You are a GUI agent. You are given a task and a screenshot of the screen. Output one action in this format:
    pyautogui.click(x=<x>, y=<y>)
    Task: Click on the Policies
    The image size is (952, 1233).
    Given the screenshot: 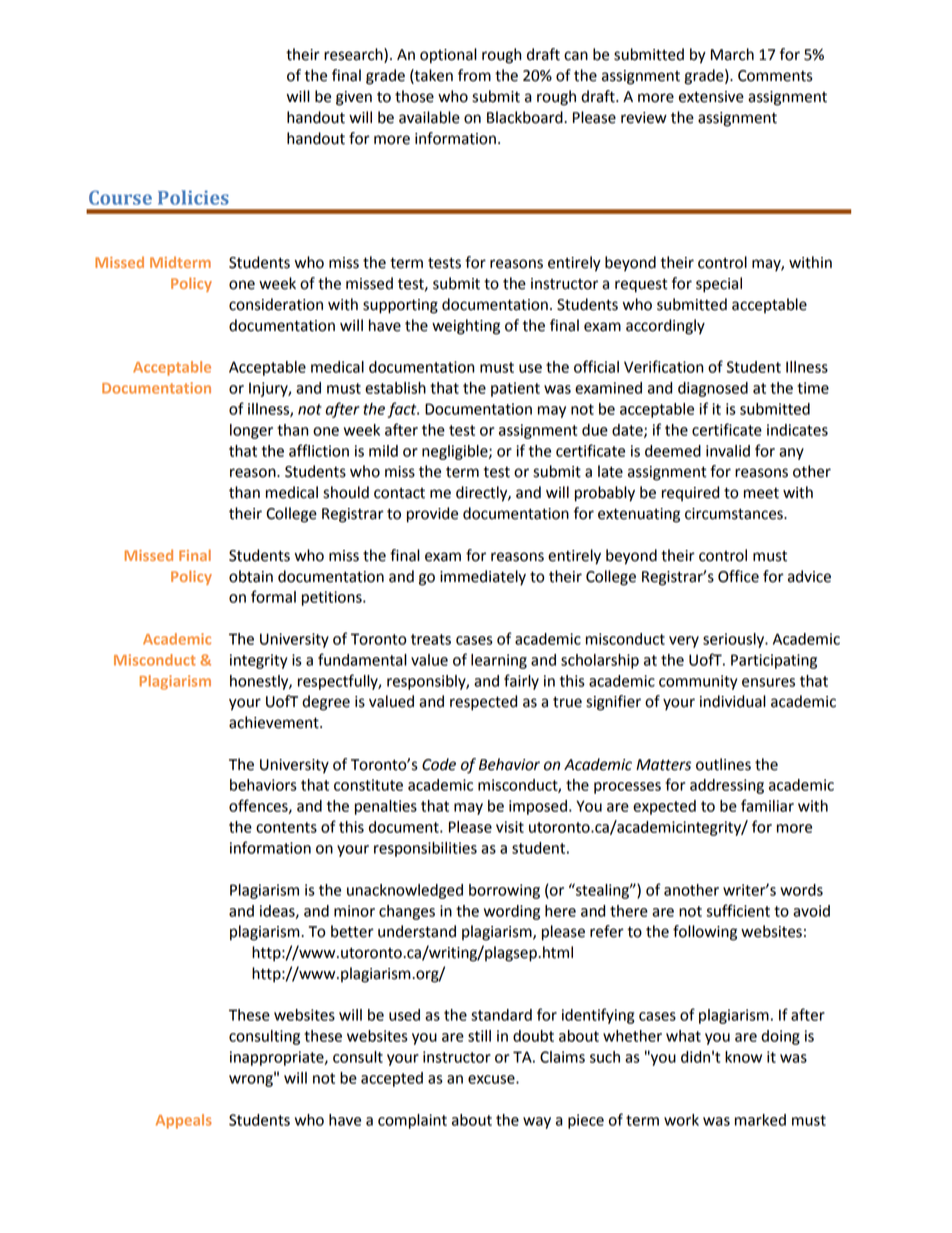 What is the action you would take?
    pyautogui.click(x=193, y=197)
